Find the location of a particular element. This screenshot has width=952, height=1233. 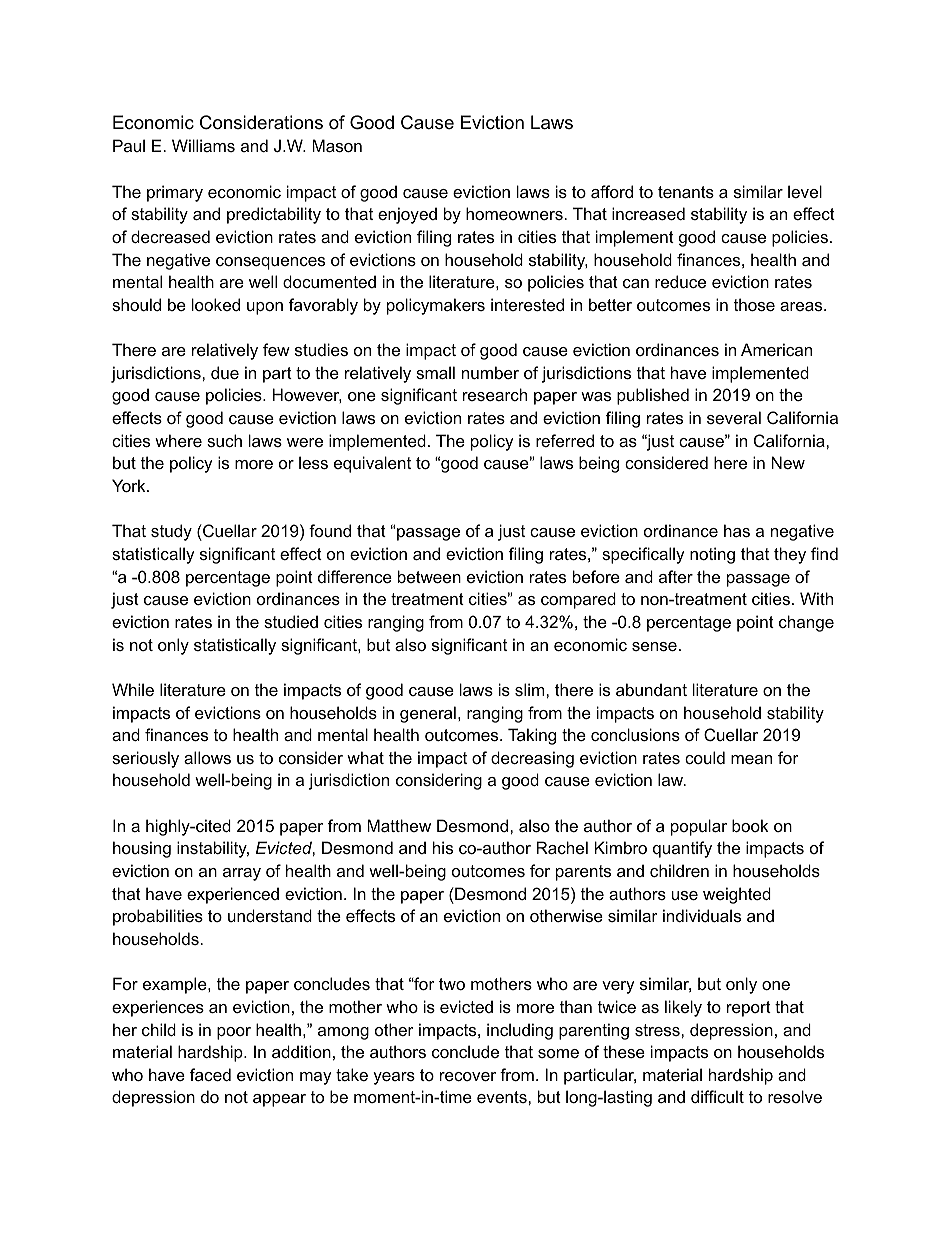

Williams is located at coordinates (203, 145).
